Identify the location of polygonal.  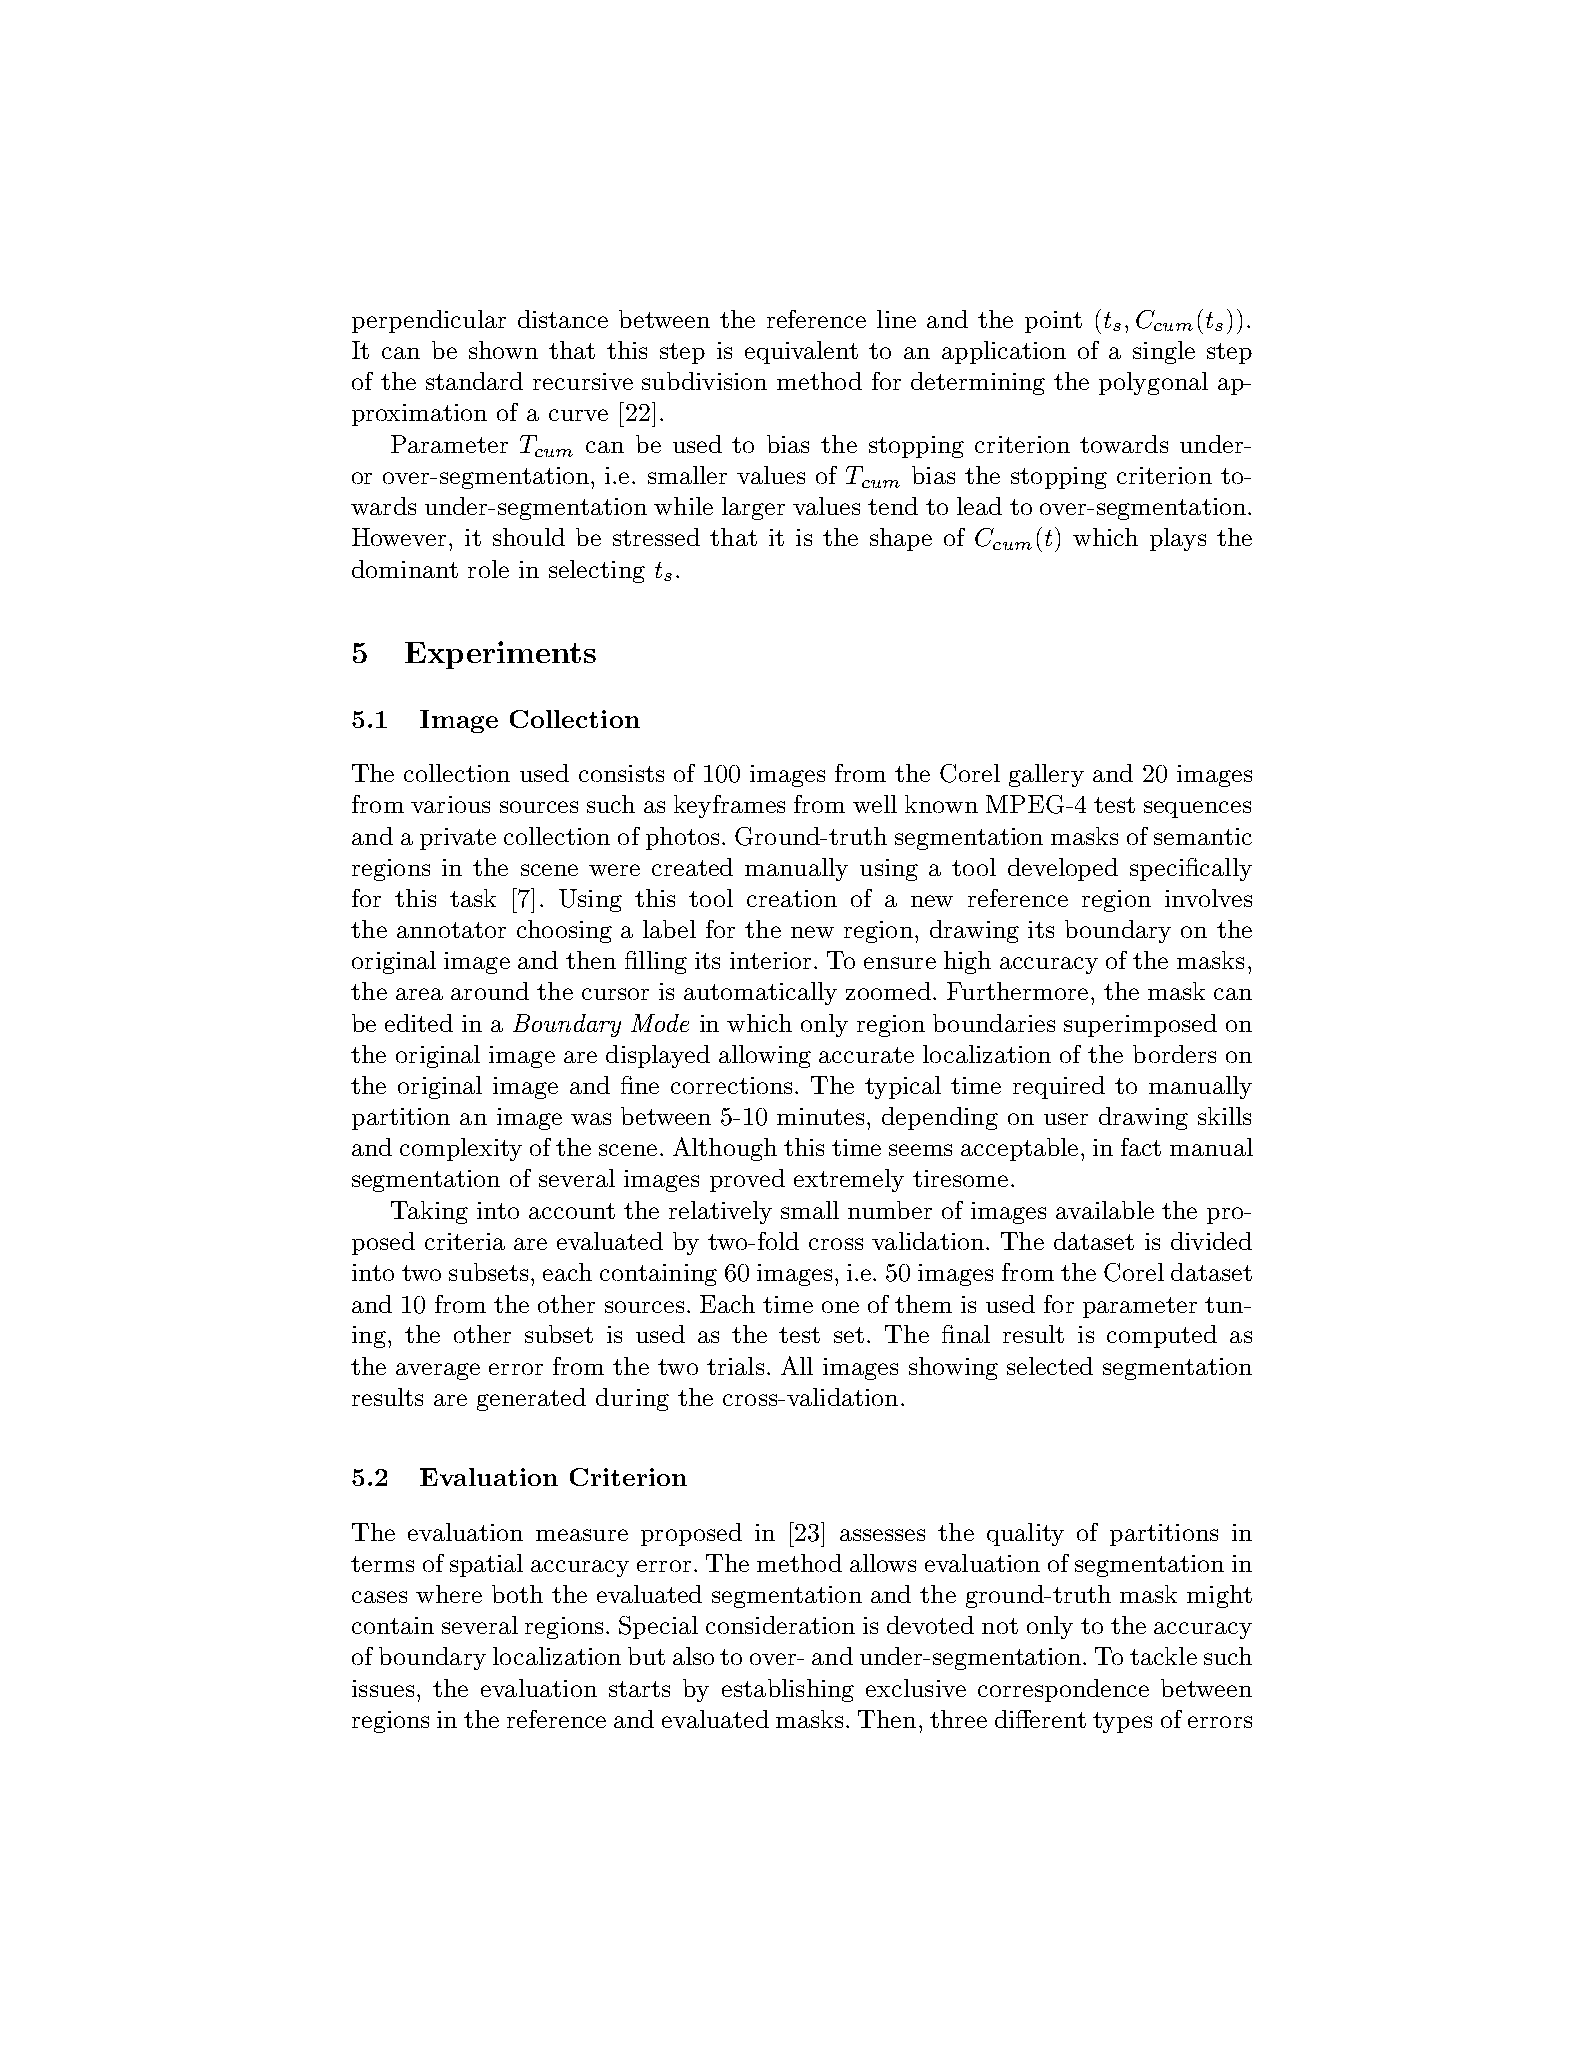
(1153, 383).
